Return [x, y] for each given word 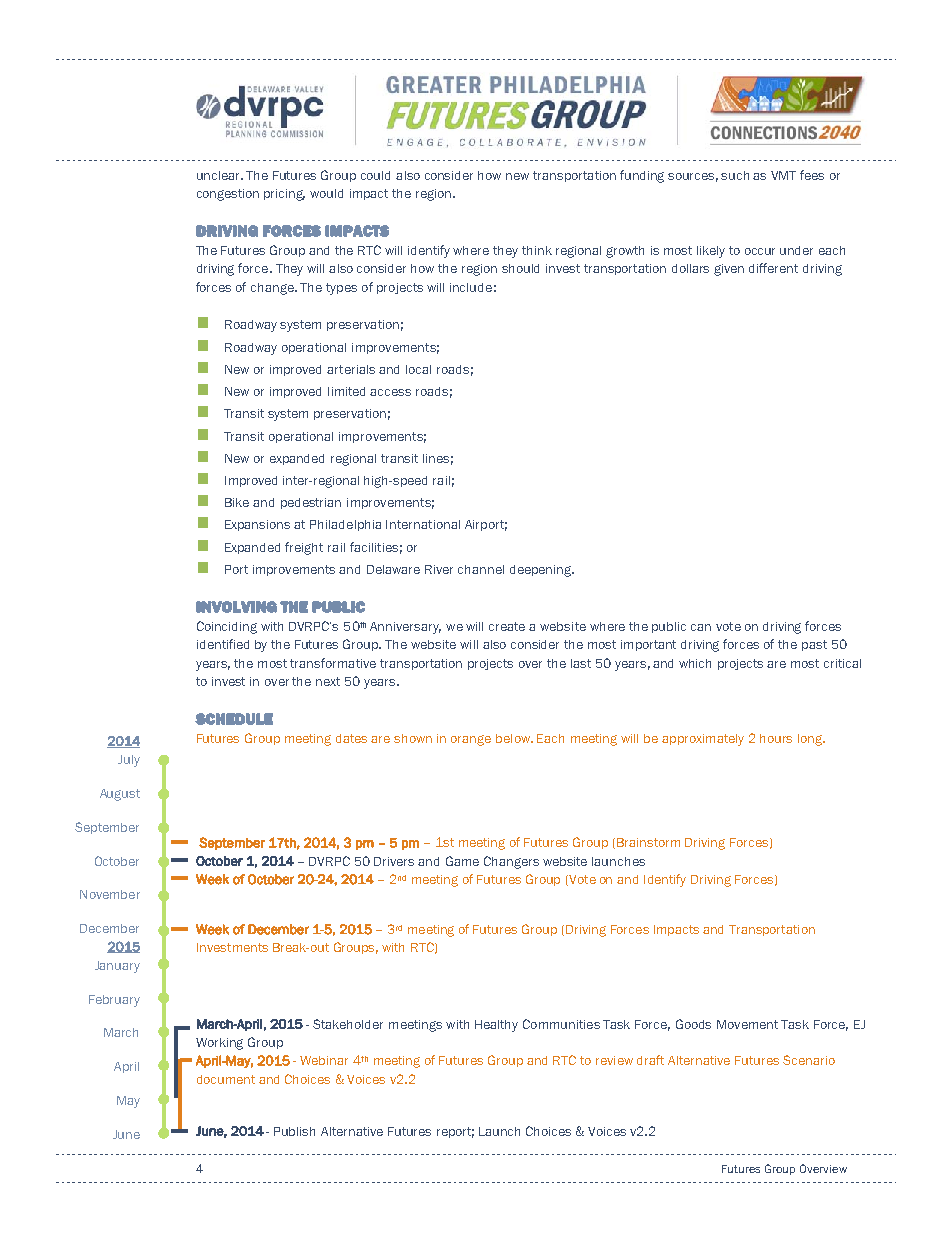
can [701, 627]
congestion [228, 195]
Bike [237, 502]
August [120, 795]
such [735, 175]
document [226, 1079]
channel [481, 569]
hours [776, 738]
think [537, 250]
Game [462, 861]
